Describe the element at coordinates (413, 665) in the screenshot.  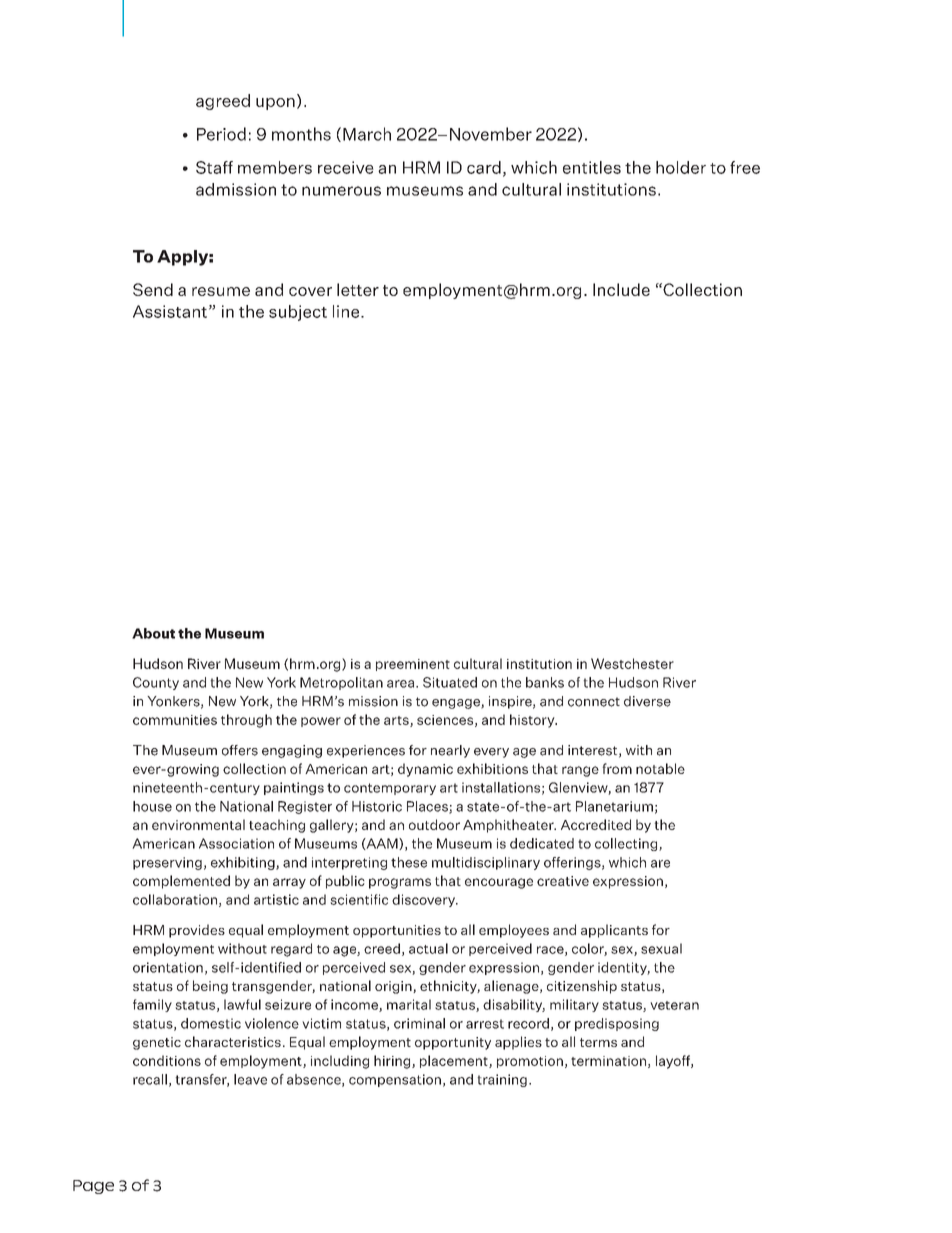
I see `preeminent` at that location.
